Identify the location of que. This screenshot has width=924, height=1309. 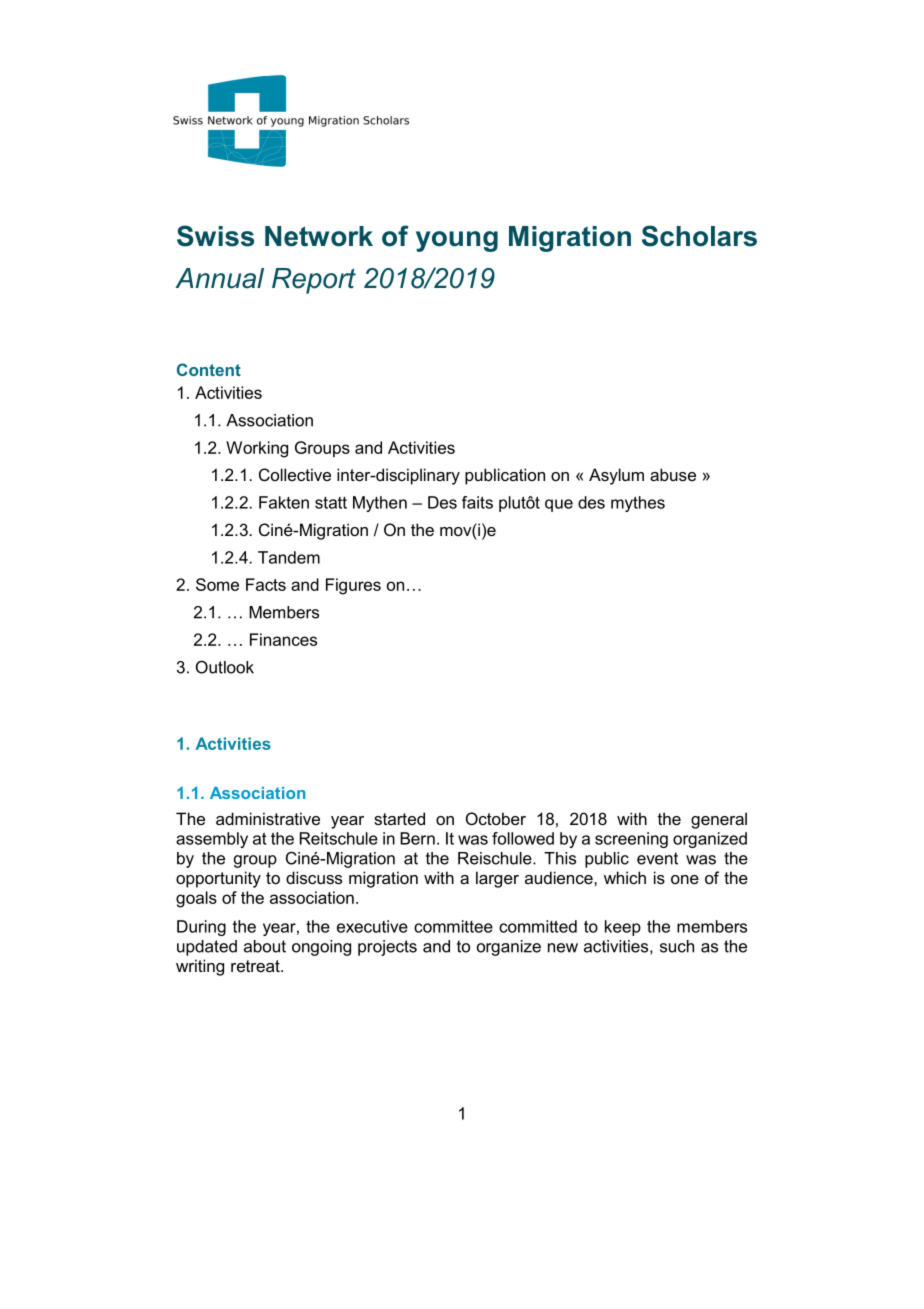
(559, 505).
